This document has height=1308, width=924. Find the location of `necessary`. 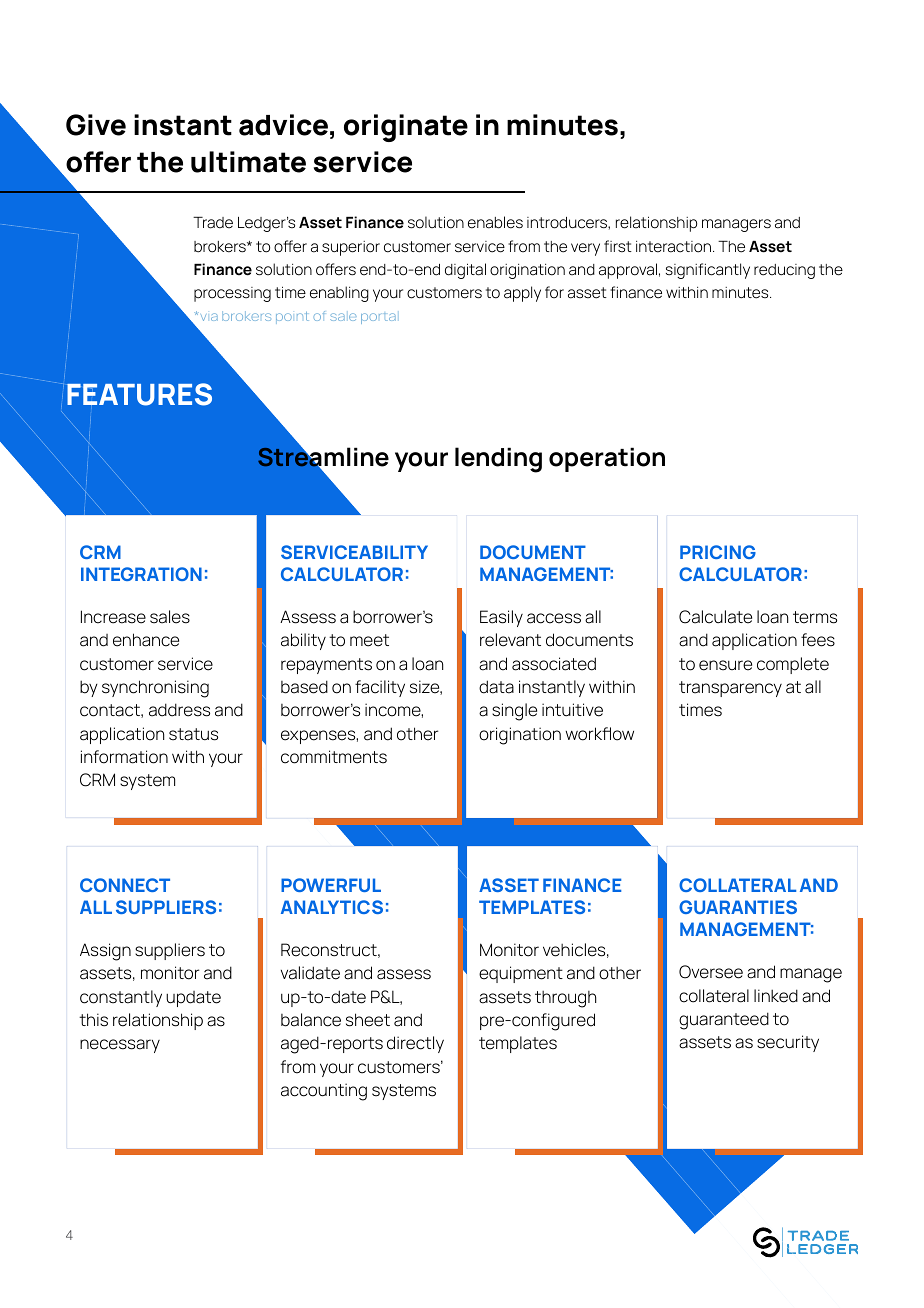

necessary is located at coordinates (120, 1046).
